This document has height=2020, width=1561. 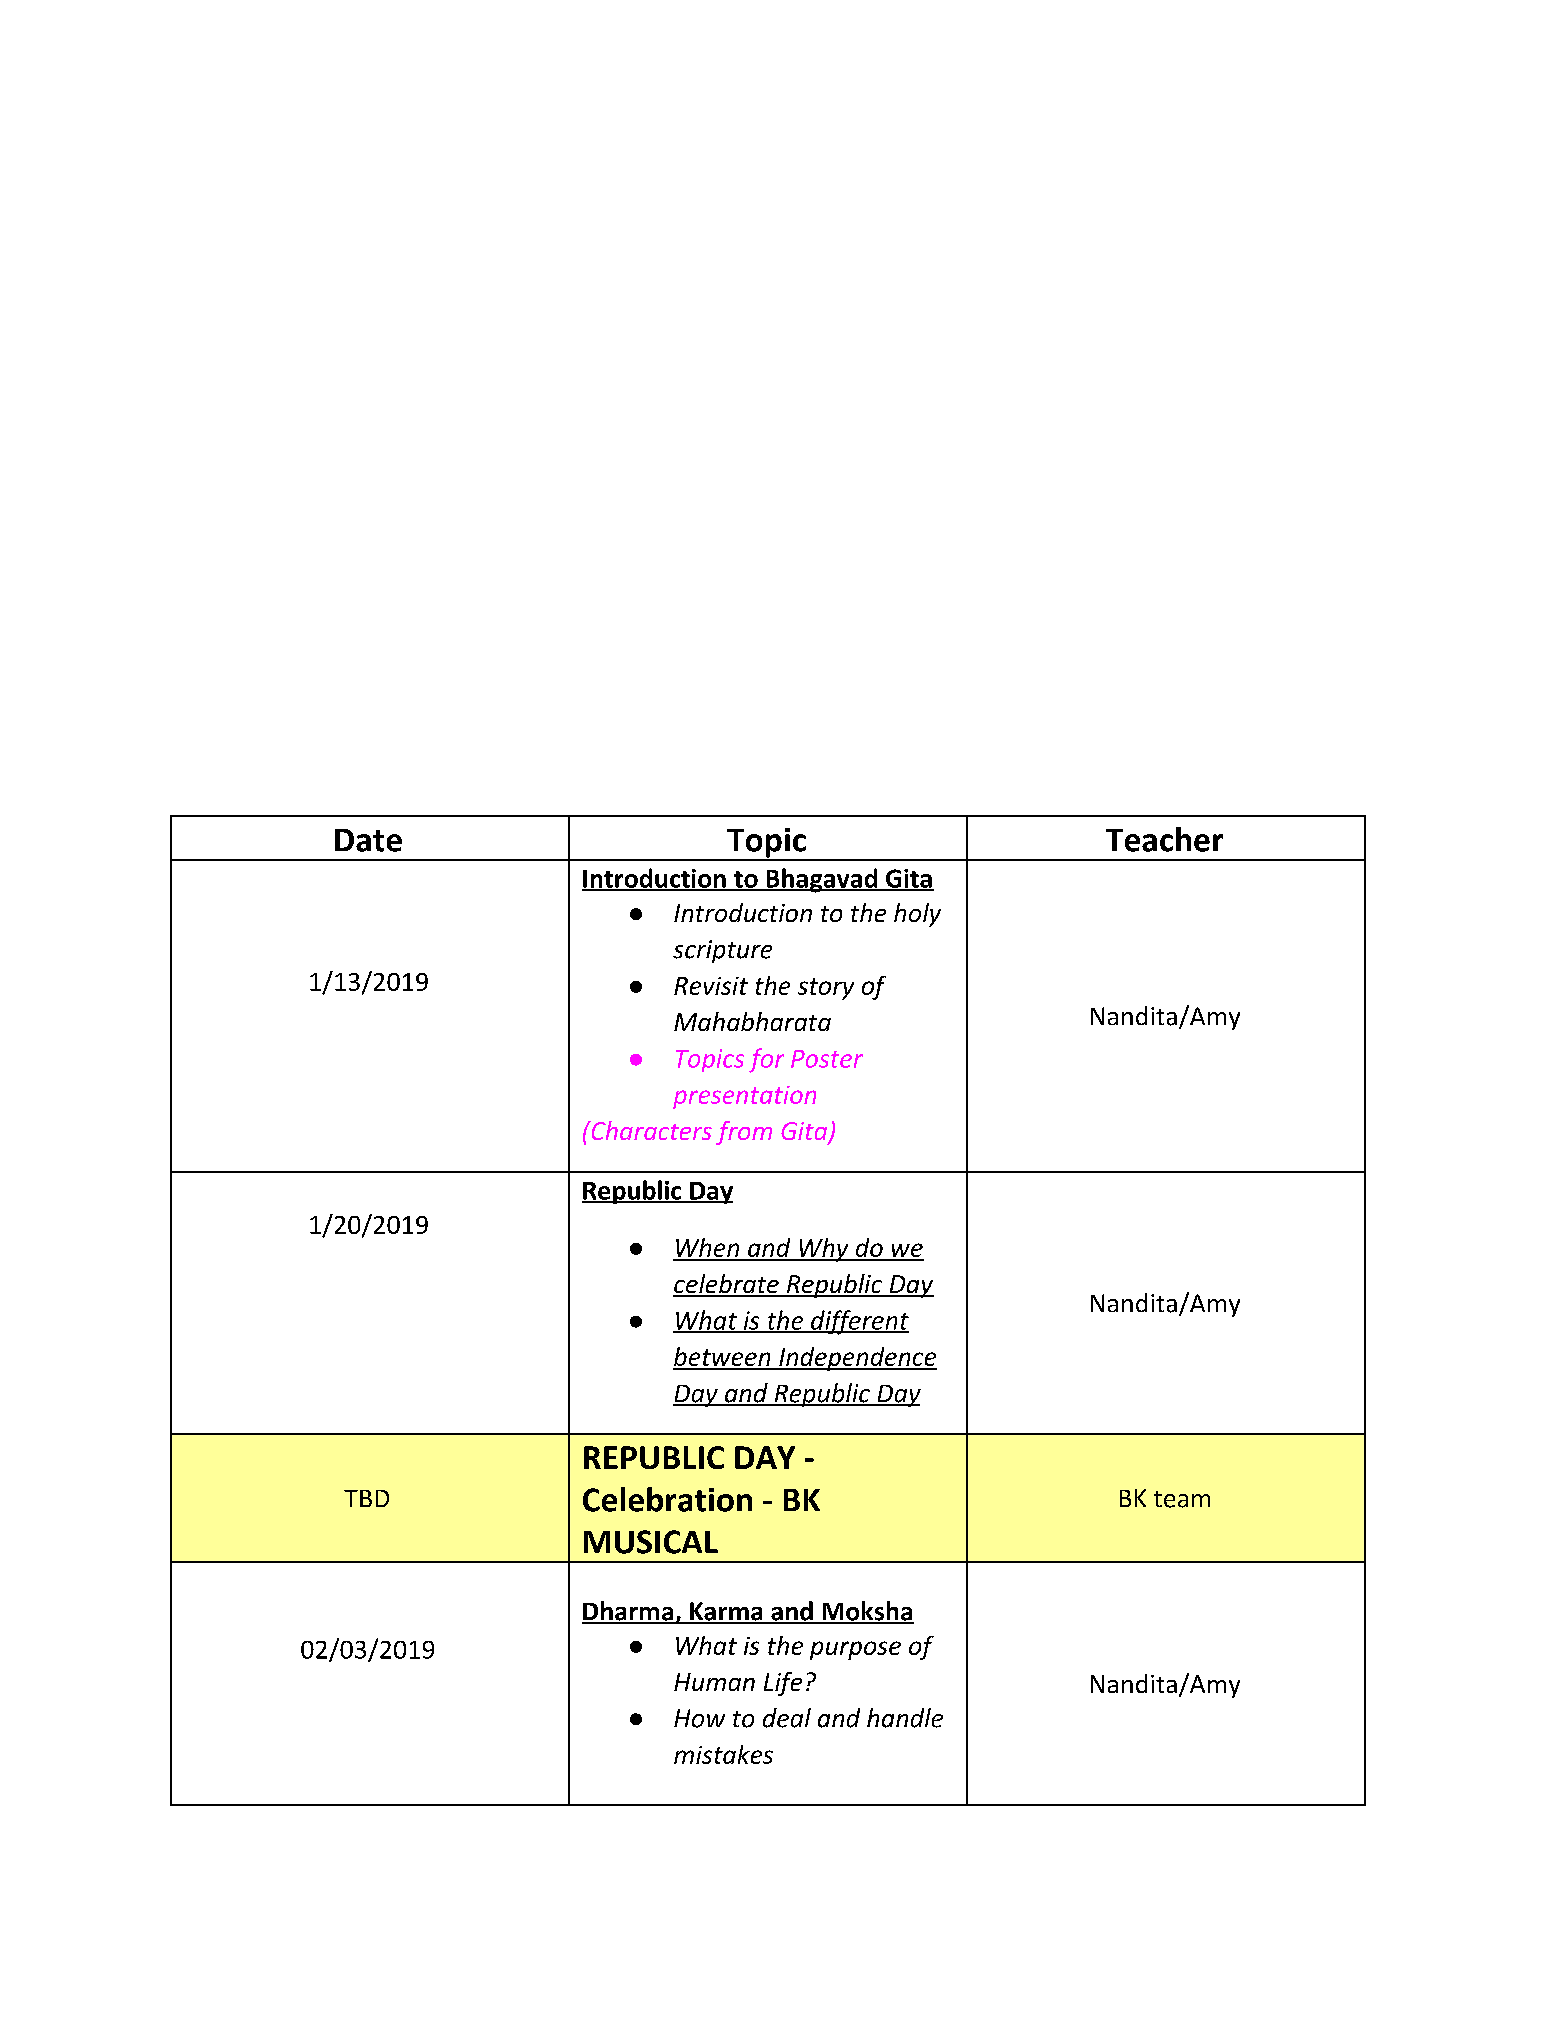 What do you see at coordinates (366, 1498) in the document?
I see `TBD` at bounding box center [366, 1498].
